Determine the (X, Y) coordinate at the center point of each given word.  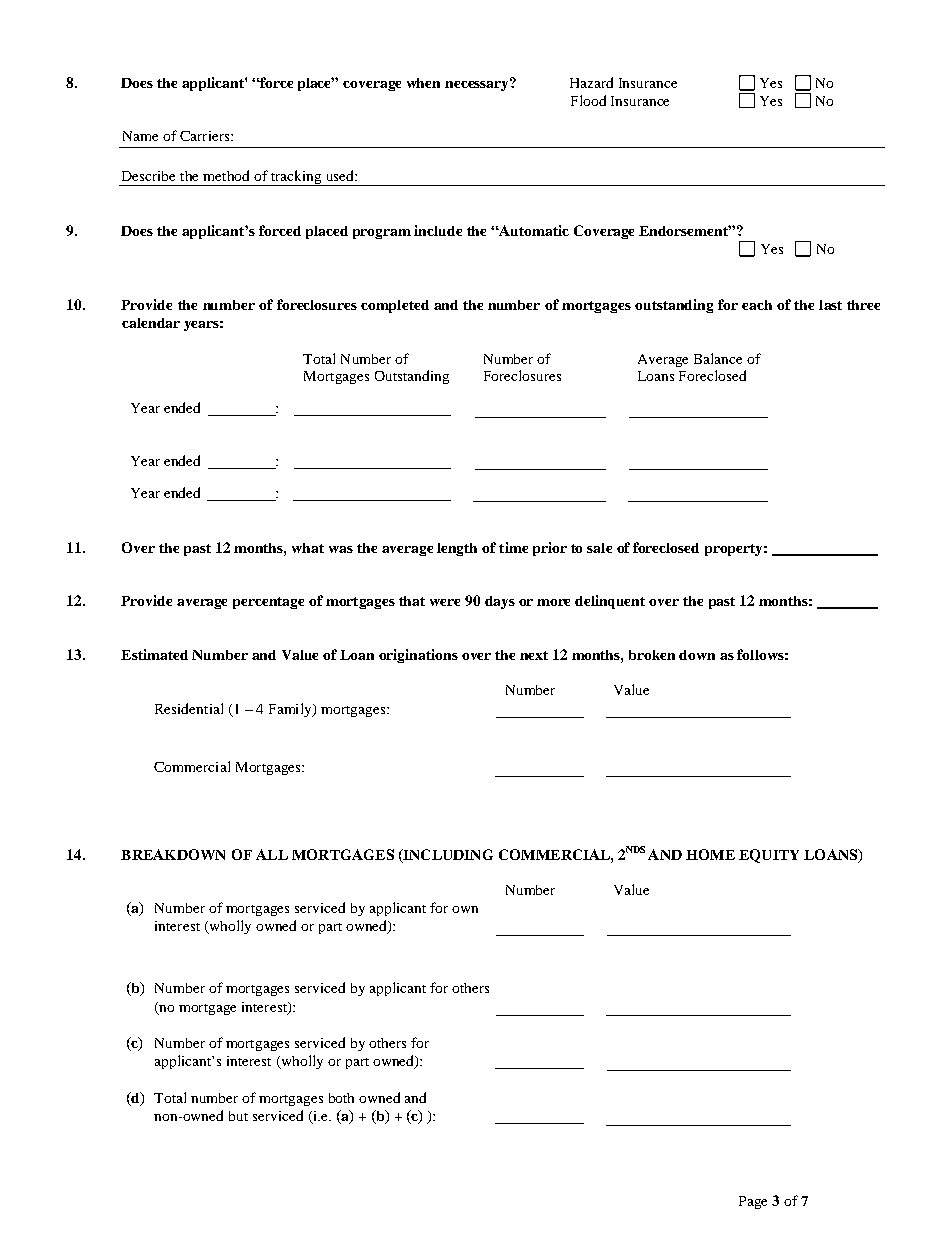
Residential (189, 708)
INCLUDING (447, 855)
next (534, 655)
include (438, 230)
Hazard (591, 82)
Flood (588, 100)
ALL (272, 854)
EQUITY (769, 856)
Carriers (206, 136)
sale (599, 548)
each (757, 305)
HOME (710, 854)
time (513, 547)
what (308, 548)
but (238, 1116)
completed (395, 306)
